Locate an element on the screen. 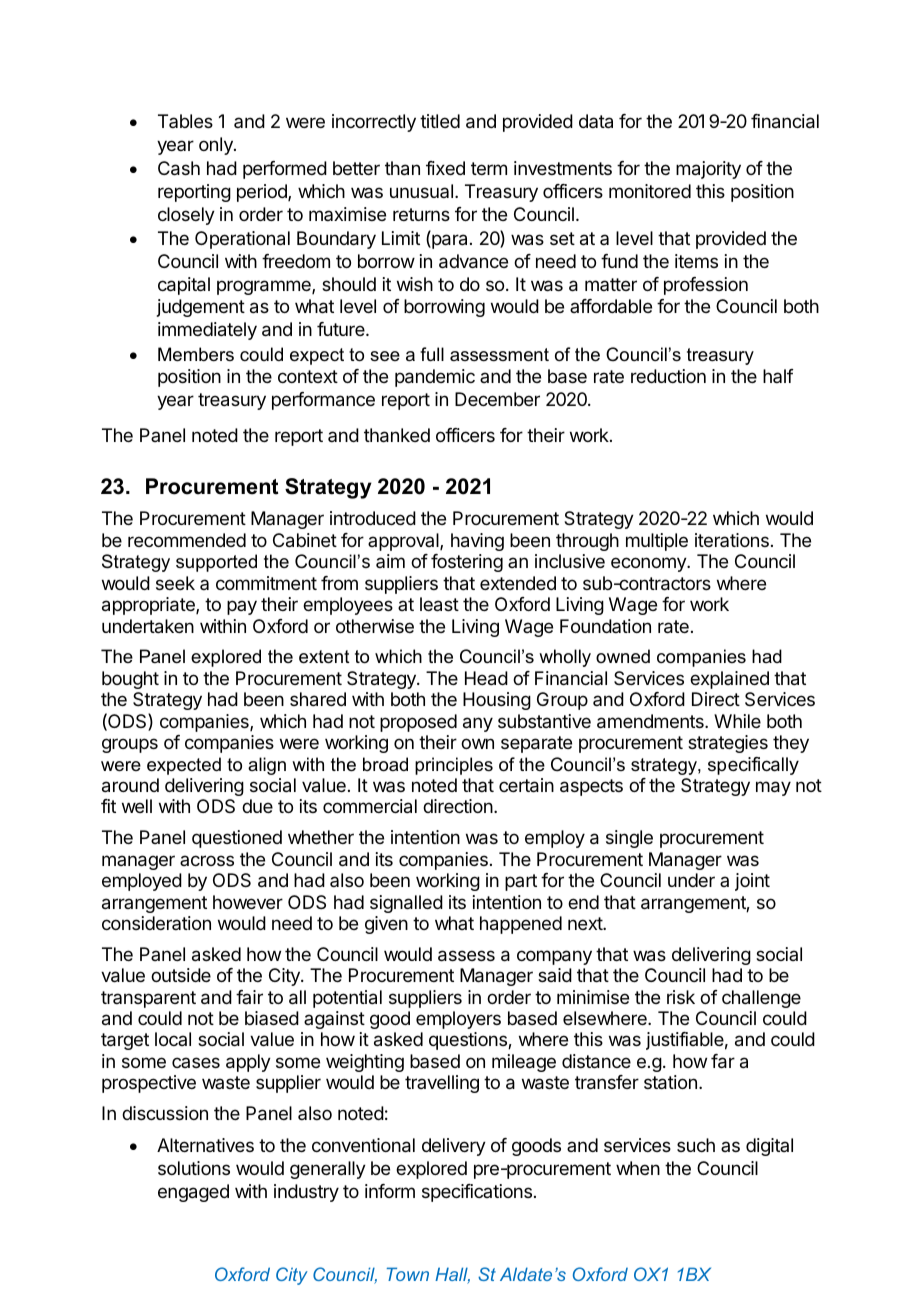 The image size is (924, 1308). when is located at coordinates (638, 1168).
